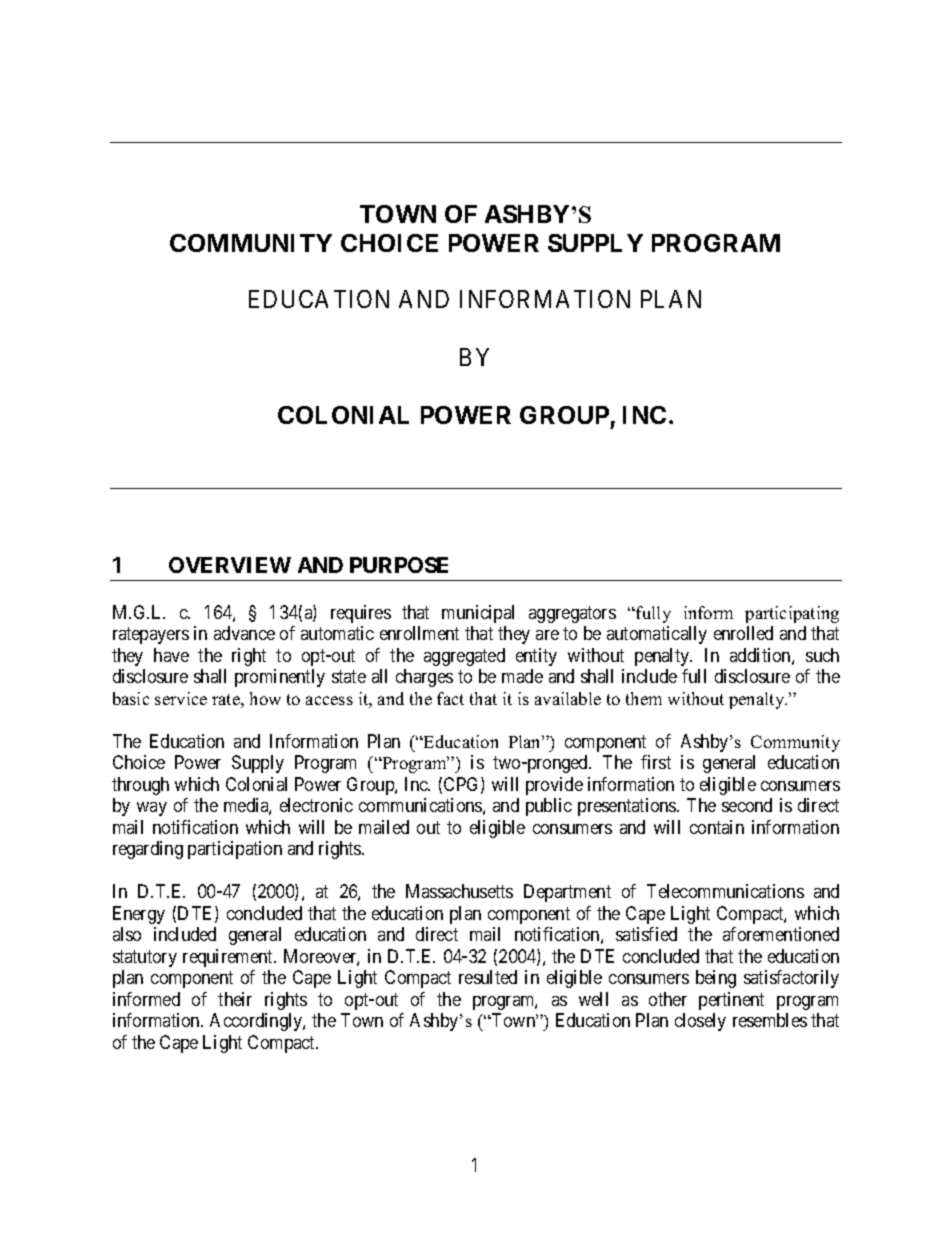 The width and height of the screenshot is (952, 1233). What do you see at coordinates (230, 565) in the screenshot?
I see `OVERVIEW` at bounding box center [230, 565].
